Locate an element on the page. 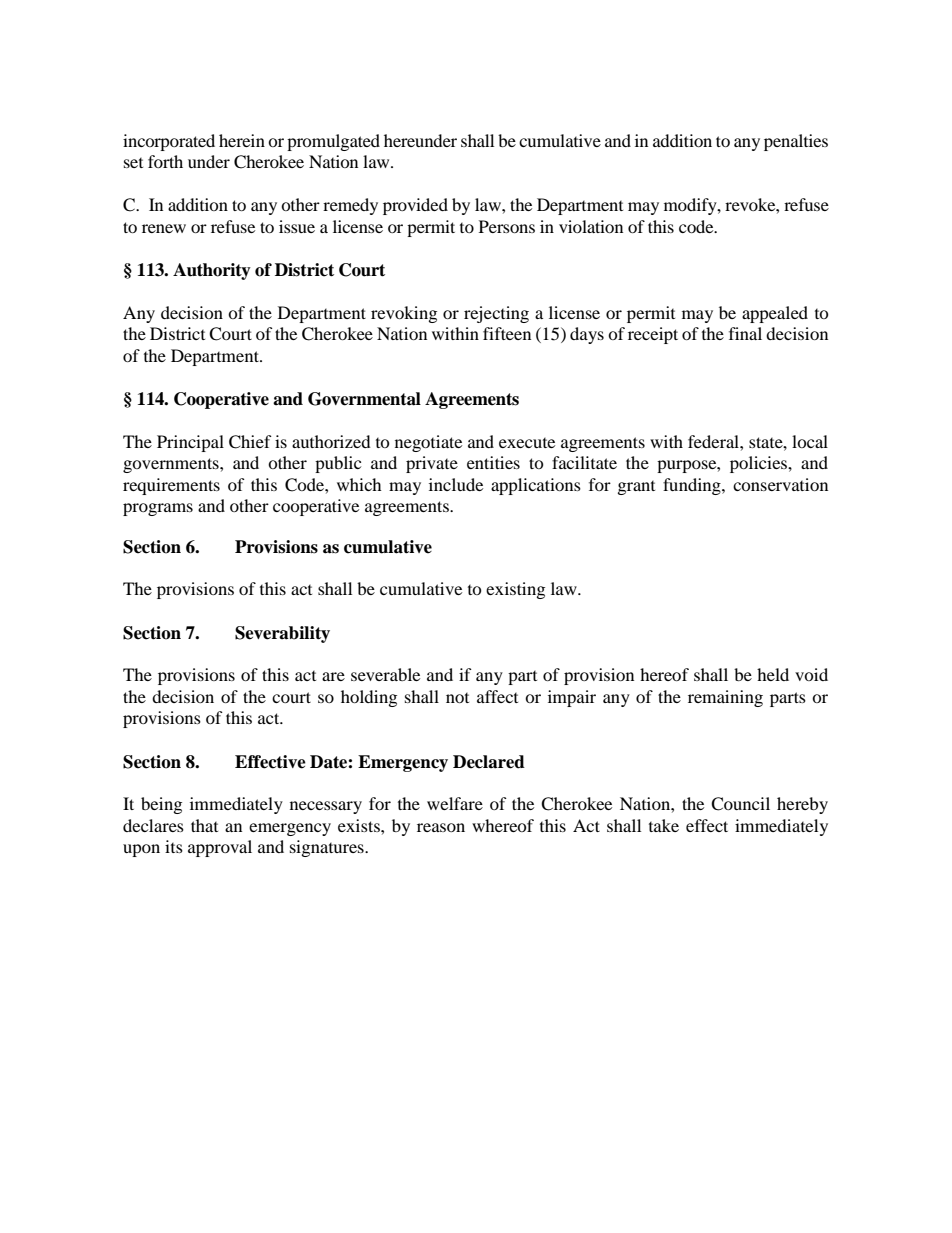 The image size is (952, 1233). existing is located at coordinates (515, 590).
